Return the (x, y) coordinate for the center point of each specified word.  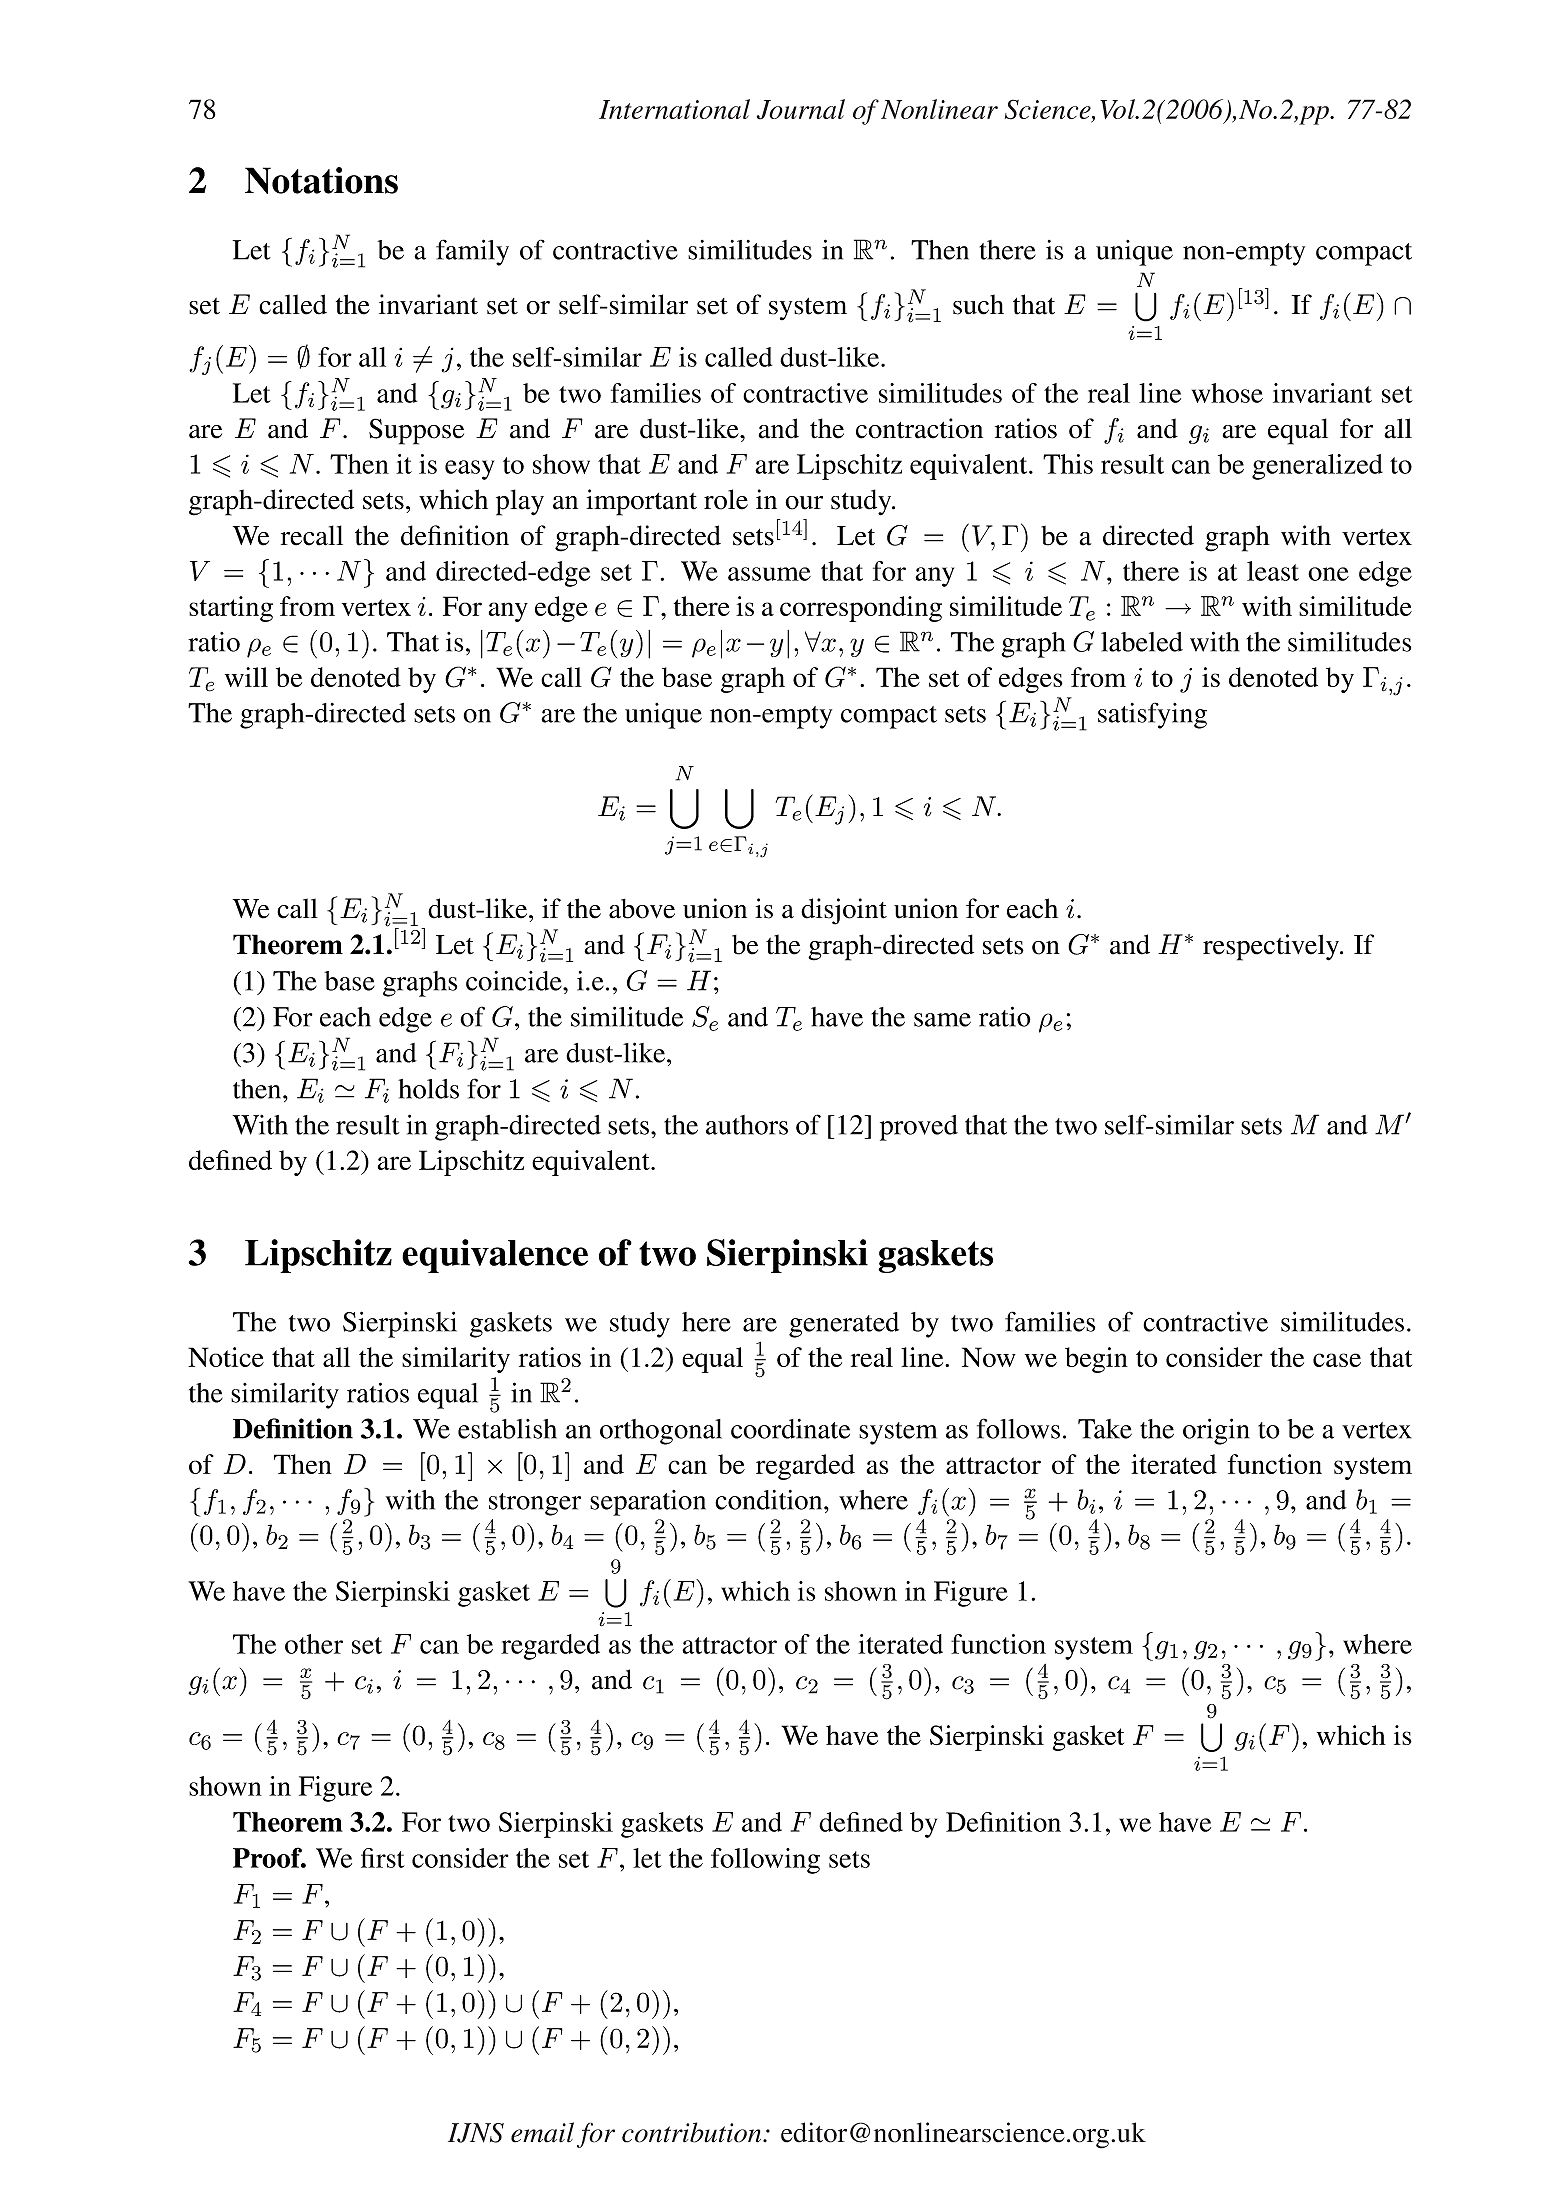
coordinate (790, 1429)
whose (1227, 393)
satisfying (1152, 715)
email (542, 2132)
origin (1216, 1431)
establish (507, 1429)
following (765, 1861)
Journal (801, 109)
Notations (321, 180)
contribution (693, 2132)
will (246, 677)
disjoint (844, 911)
